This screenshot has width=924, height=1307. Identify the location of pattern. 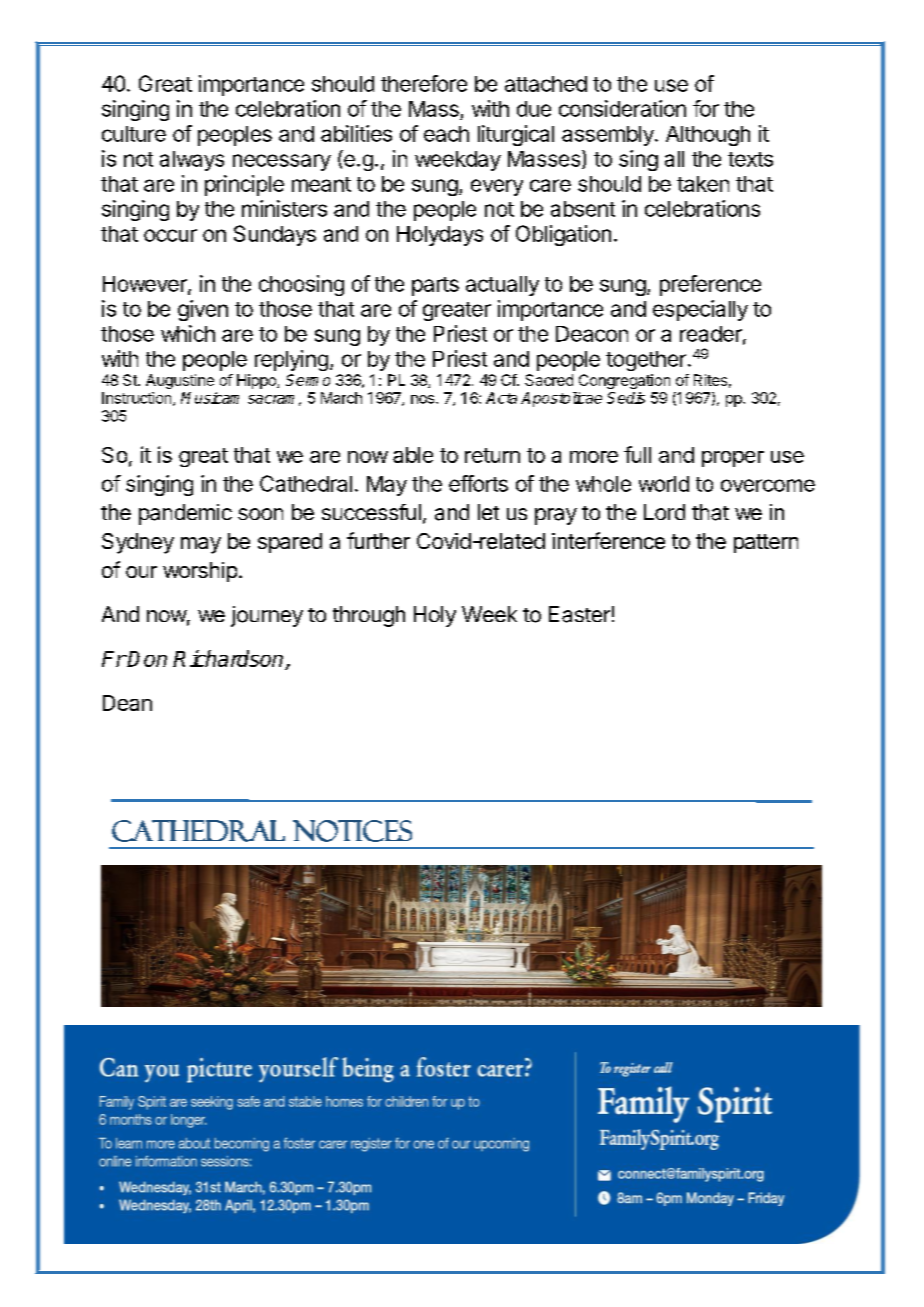
(766, 543).
